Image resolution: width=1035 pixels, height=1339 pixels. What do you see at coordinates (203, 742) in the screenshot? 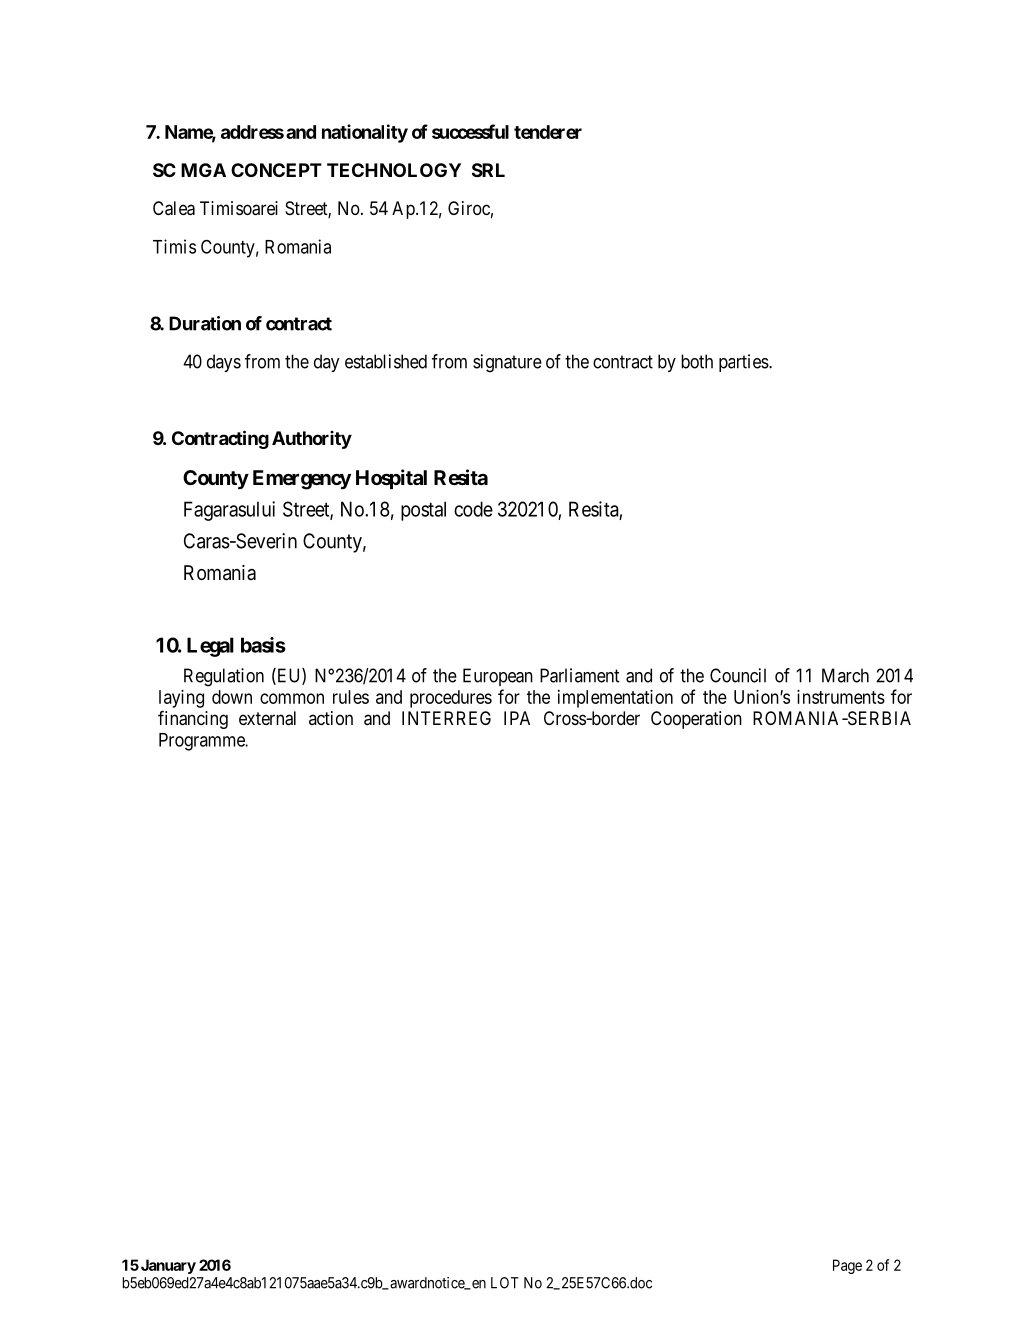
I see `Programme` at bounding box center [203, 742].
